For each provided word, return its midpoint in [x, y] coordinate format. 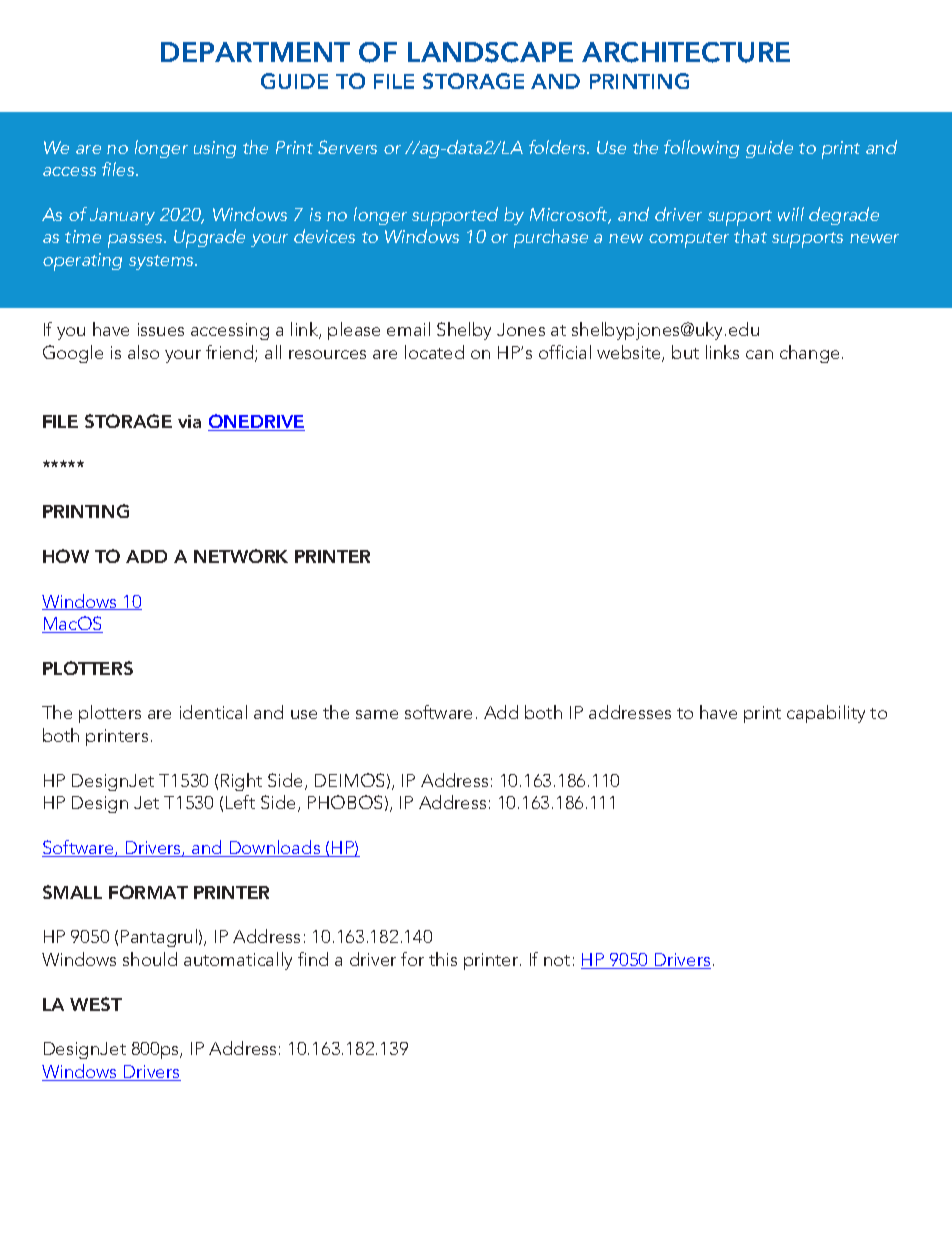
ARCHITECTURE [686, 52]
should [150, 959]
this [443, 959]
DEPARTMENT [255, 52]
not [557, 960]
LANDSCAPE [490, 52]
